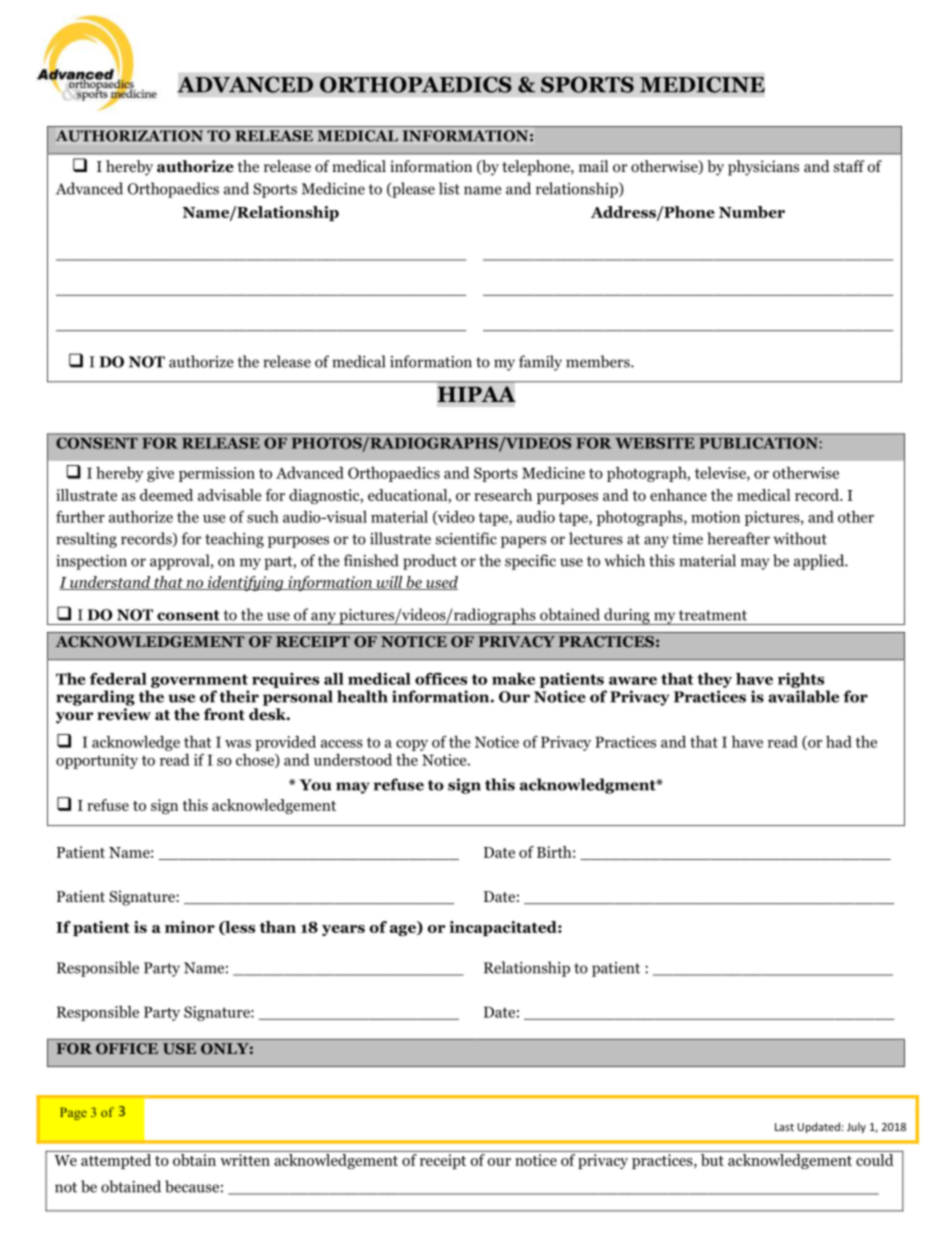 This screenshot has height=1233, width=952. Describe the element at coordinates (199, 681) in the screenshot. I see `government` at that location.
